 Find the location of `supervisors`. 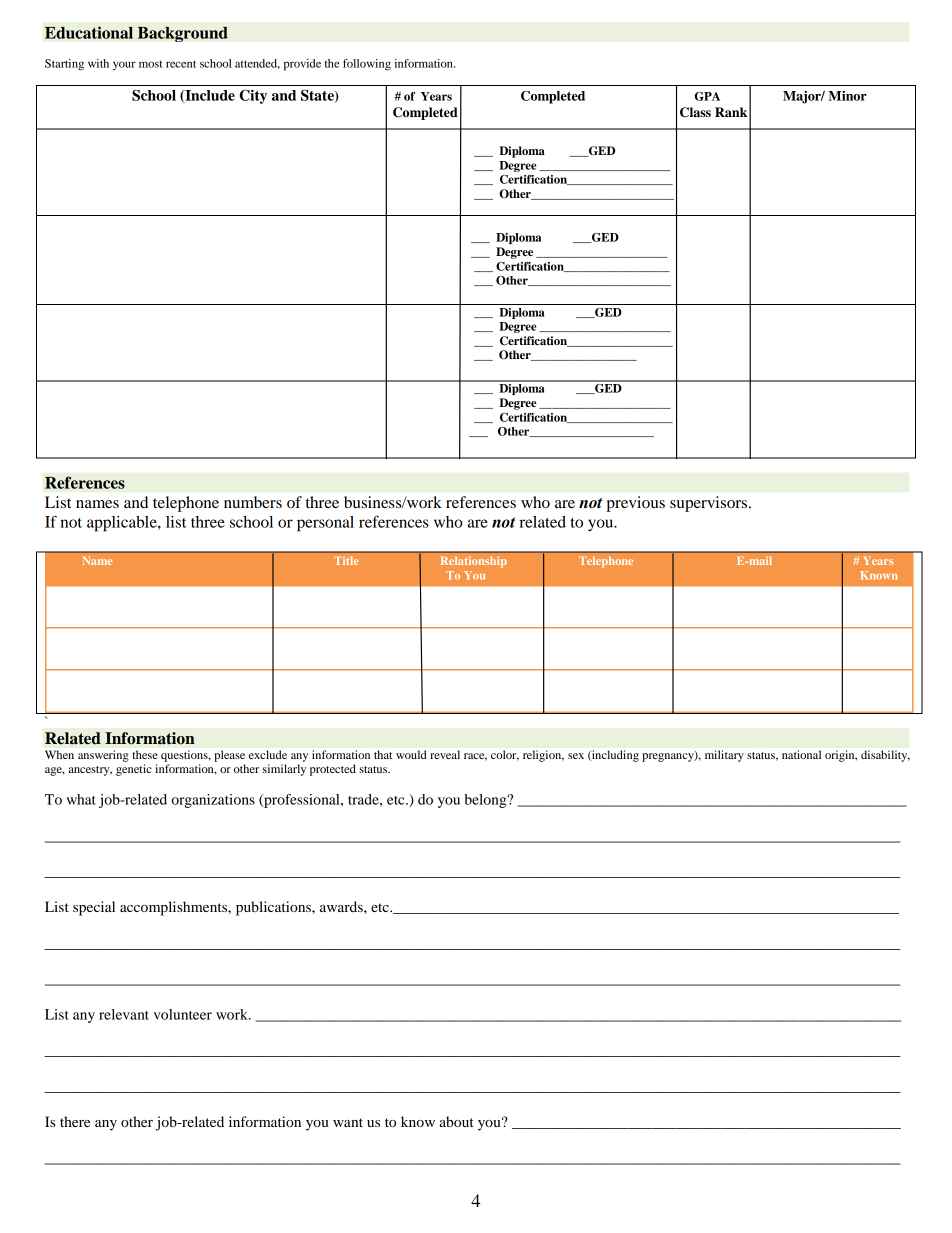

supervisors is located at coordinates (710, 504).
